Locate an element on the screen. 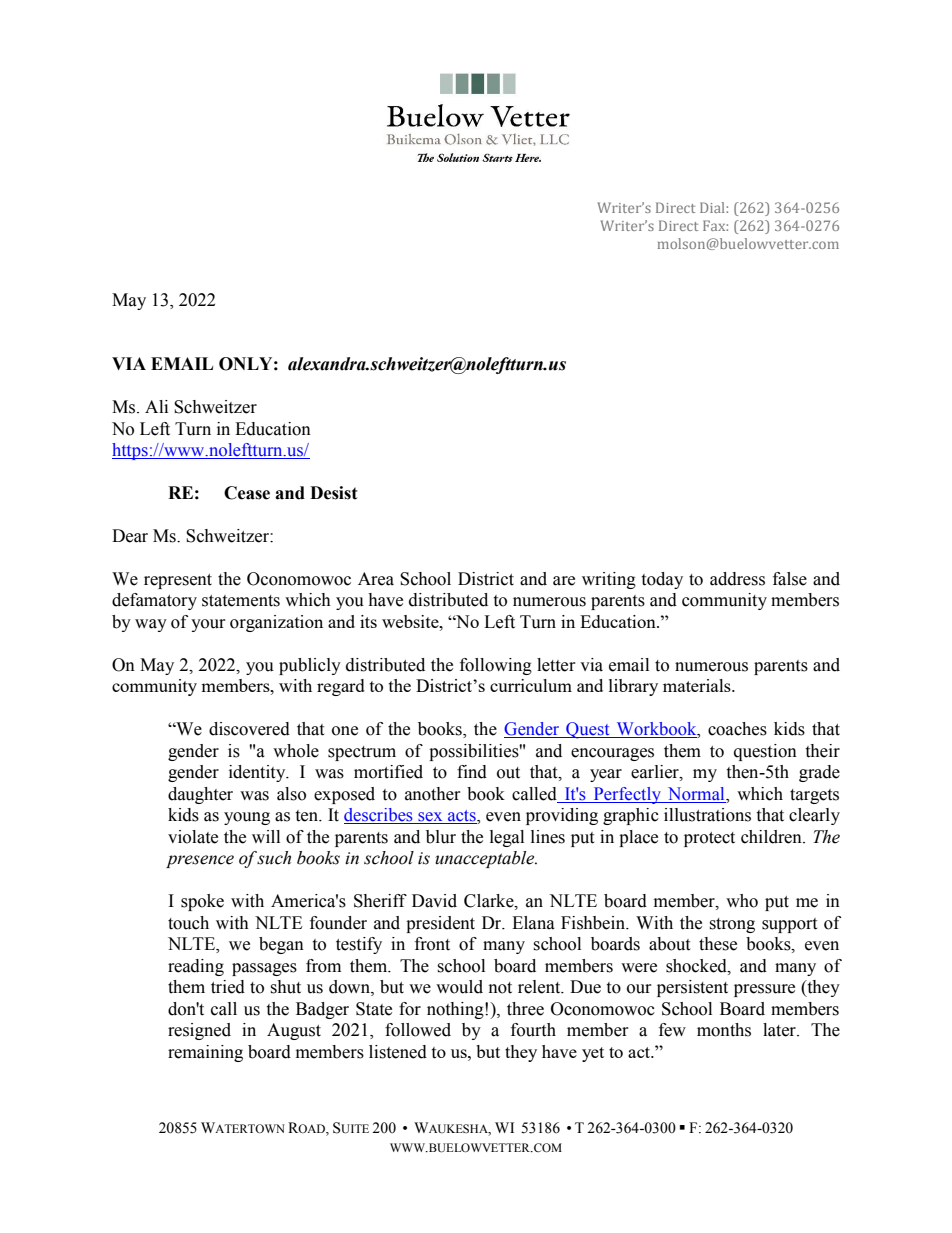  resigned is located at coordinates (199, 1031).
